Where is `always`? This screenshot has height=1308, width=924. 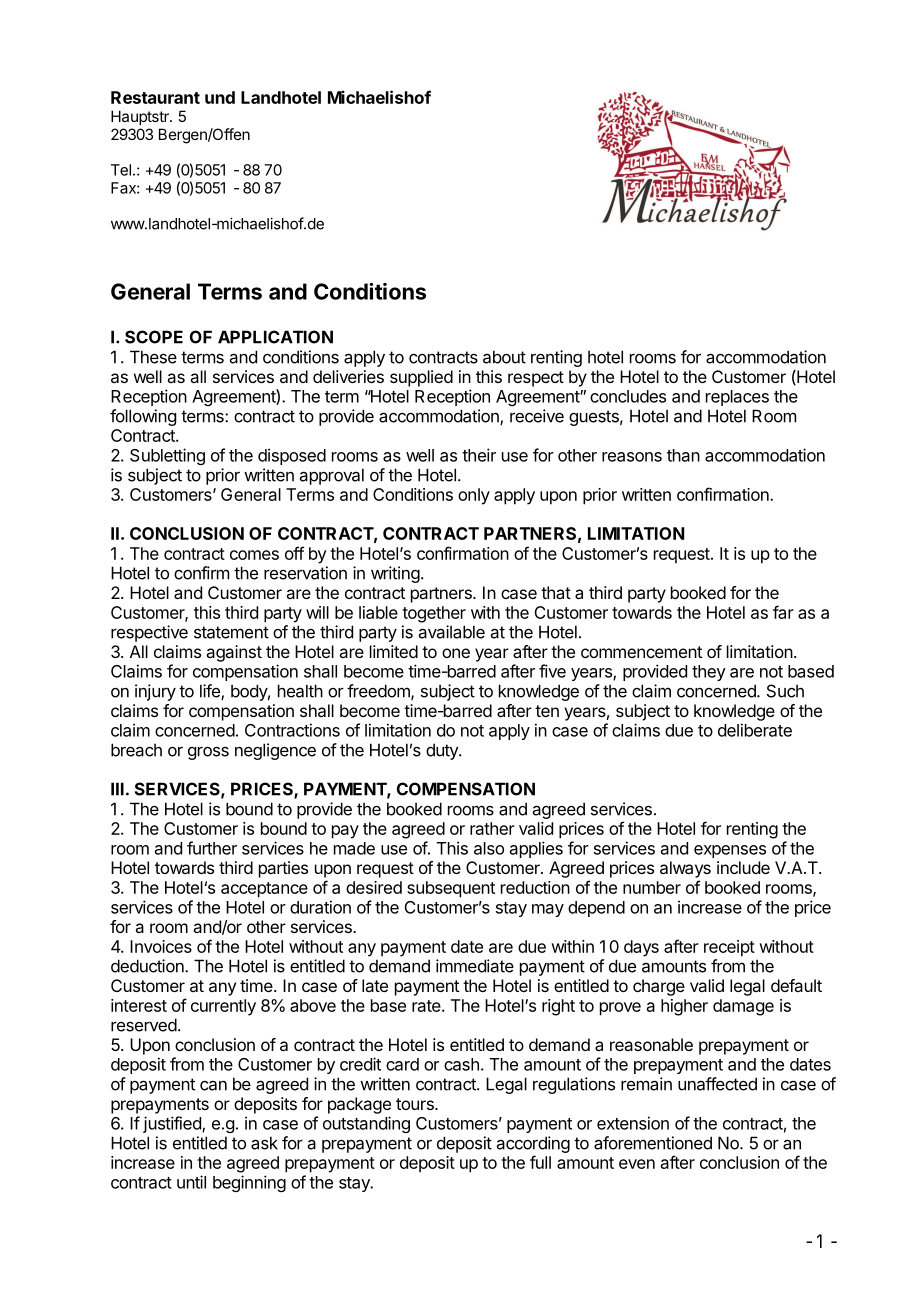 always is located at coordinates (685, 869).
